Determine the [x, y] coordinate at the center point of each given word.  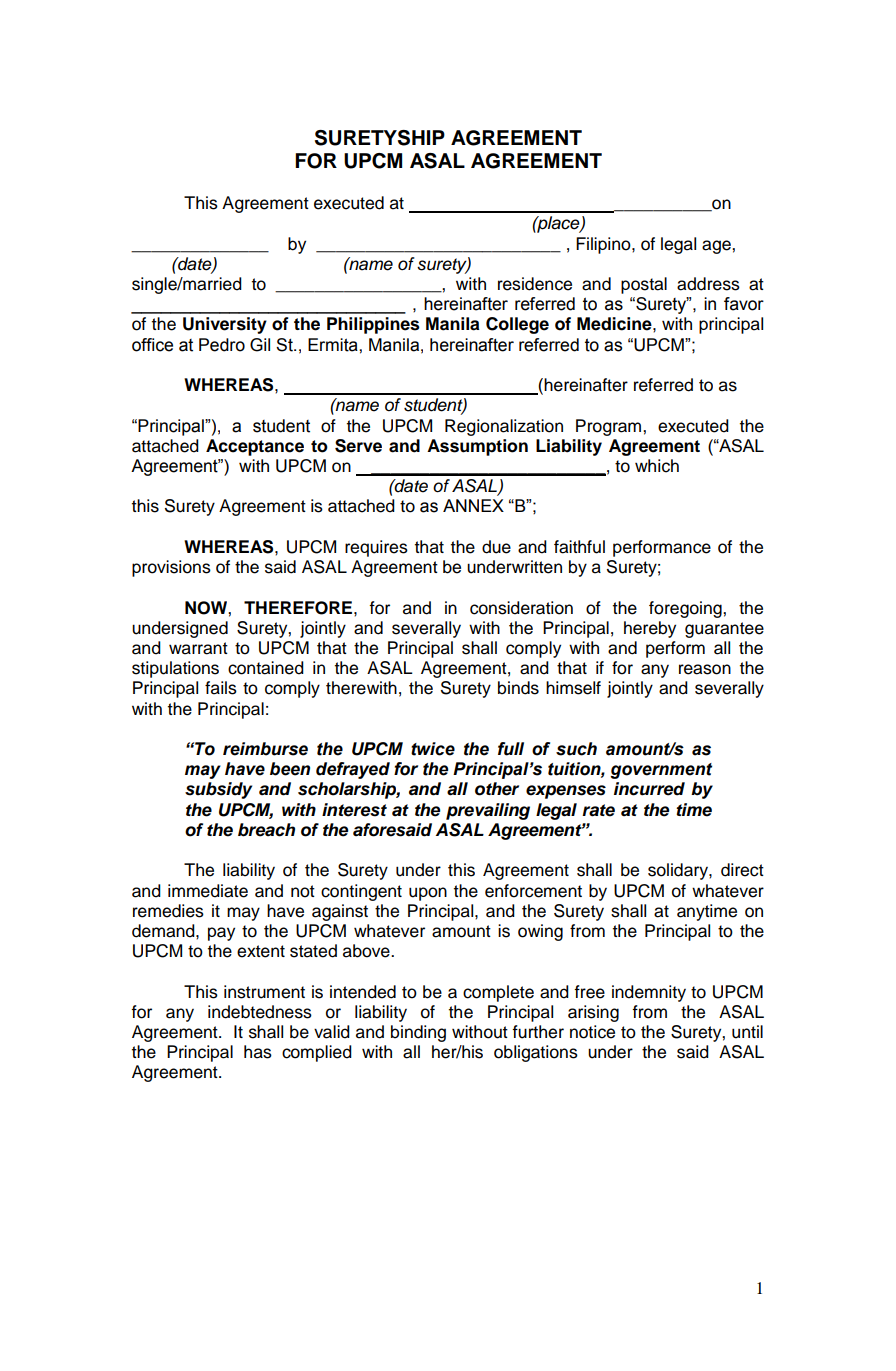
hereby [650, 629]
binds [518, 688]
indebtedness [260, 1012]
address [708, 284]
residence [535, 284]
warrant [198, 648]
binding [418, 1033]
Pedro [222, 345]
